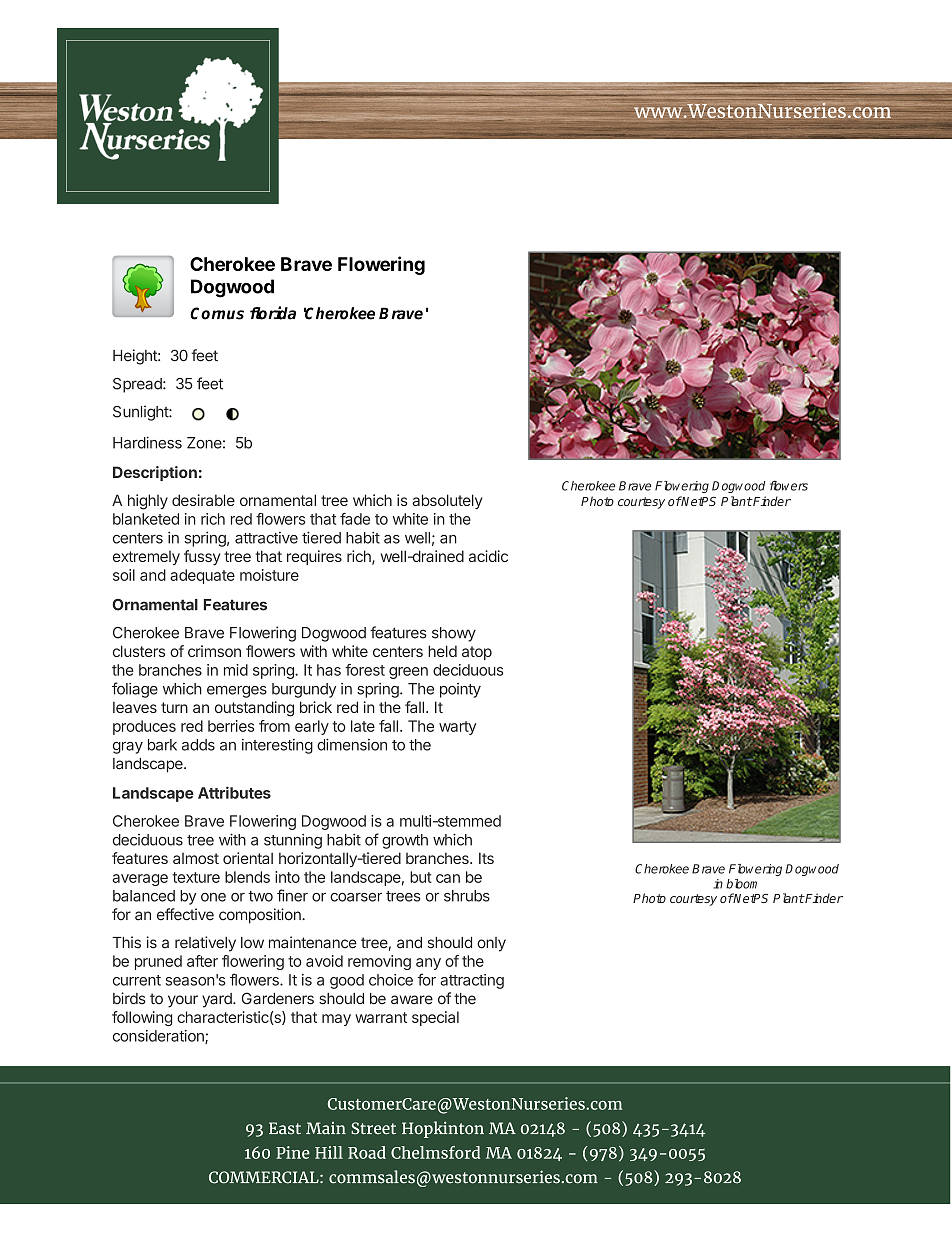 Image resolution: width=952 pixels, height=1233 pixels. I want to click on florida, so click(273, 313).
